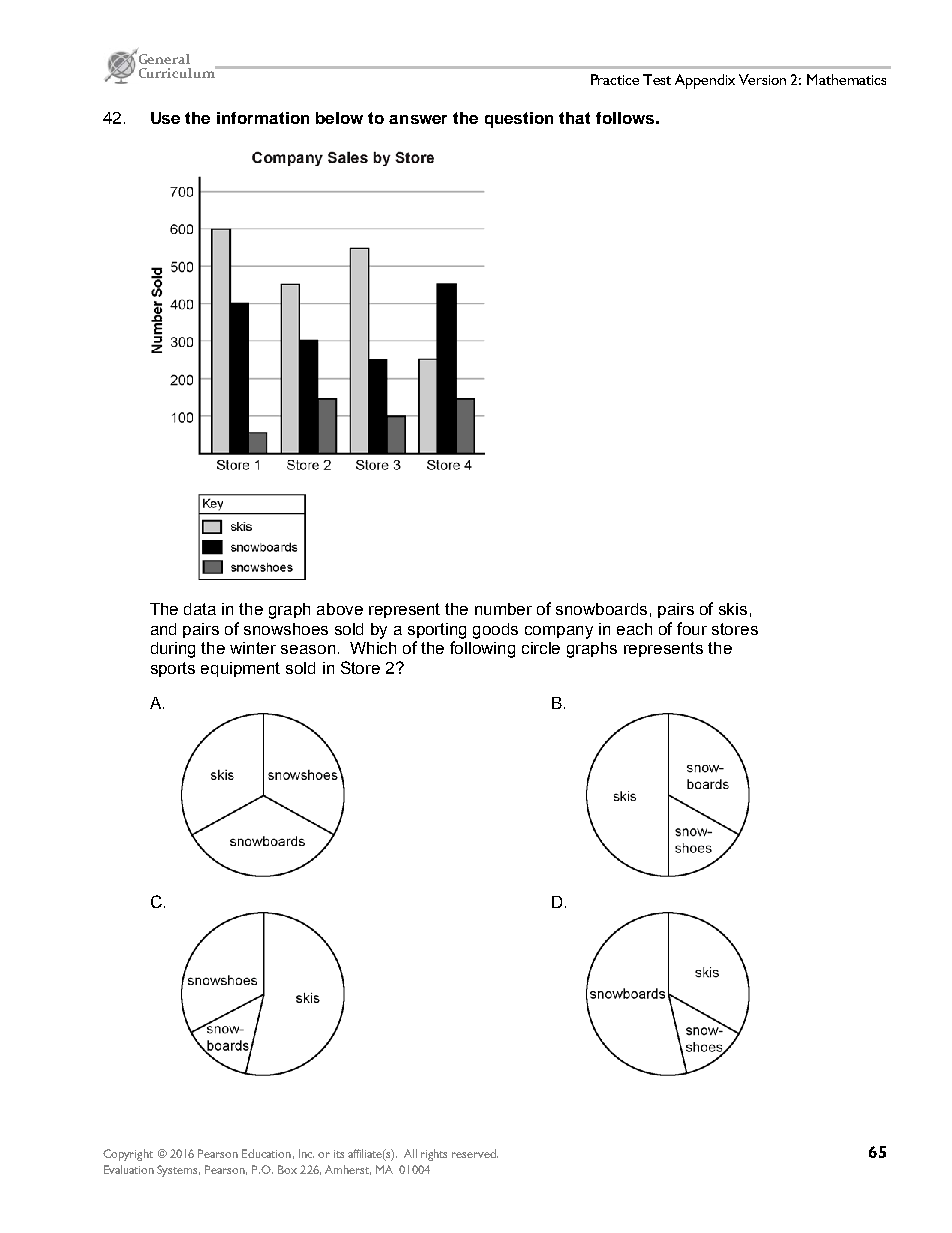 Image resolution: width=952 pixels, height=1233 pixels. I want to click on data, so click(200, 609).
